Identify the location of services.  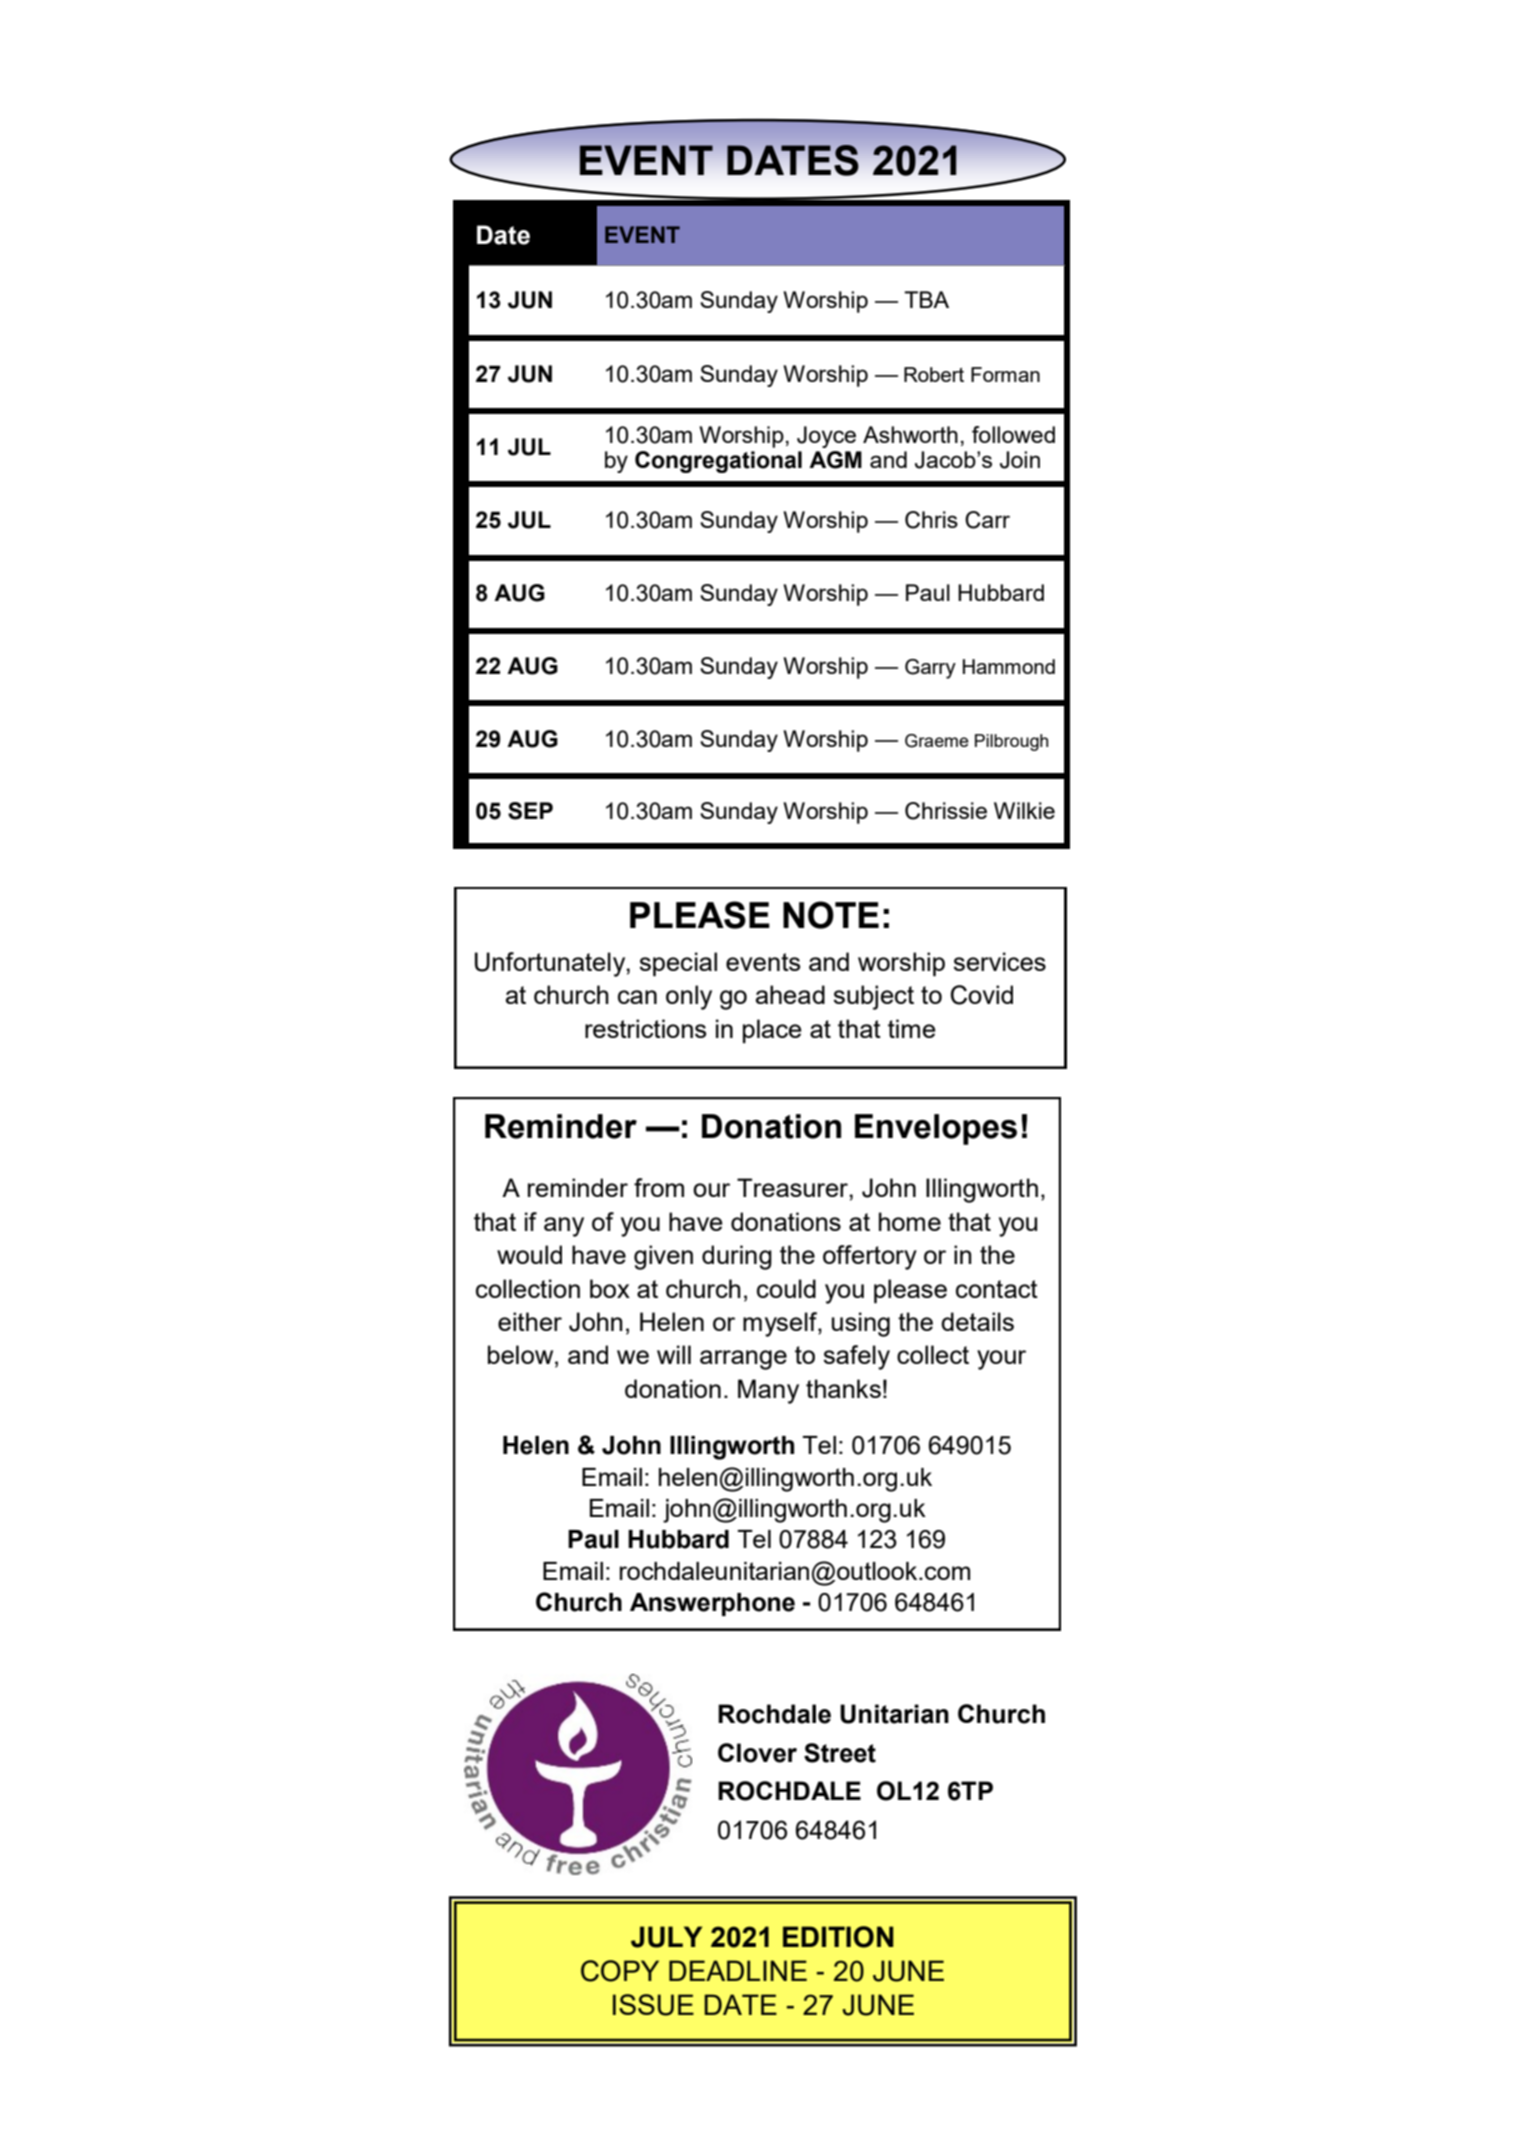
(999, 961).
